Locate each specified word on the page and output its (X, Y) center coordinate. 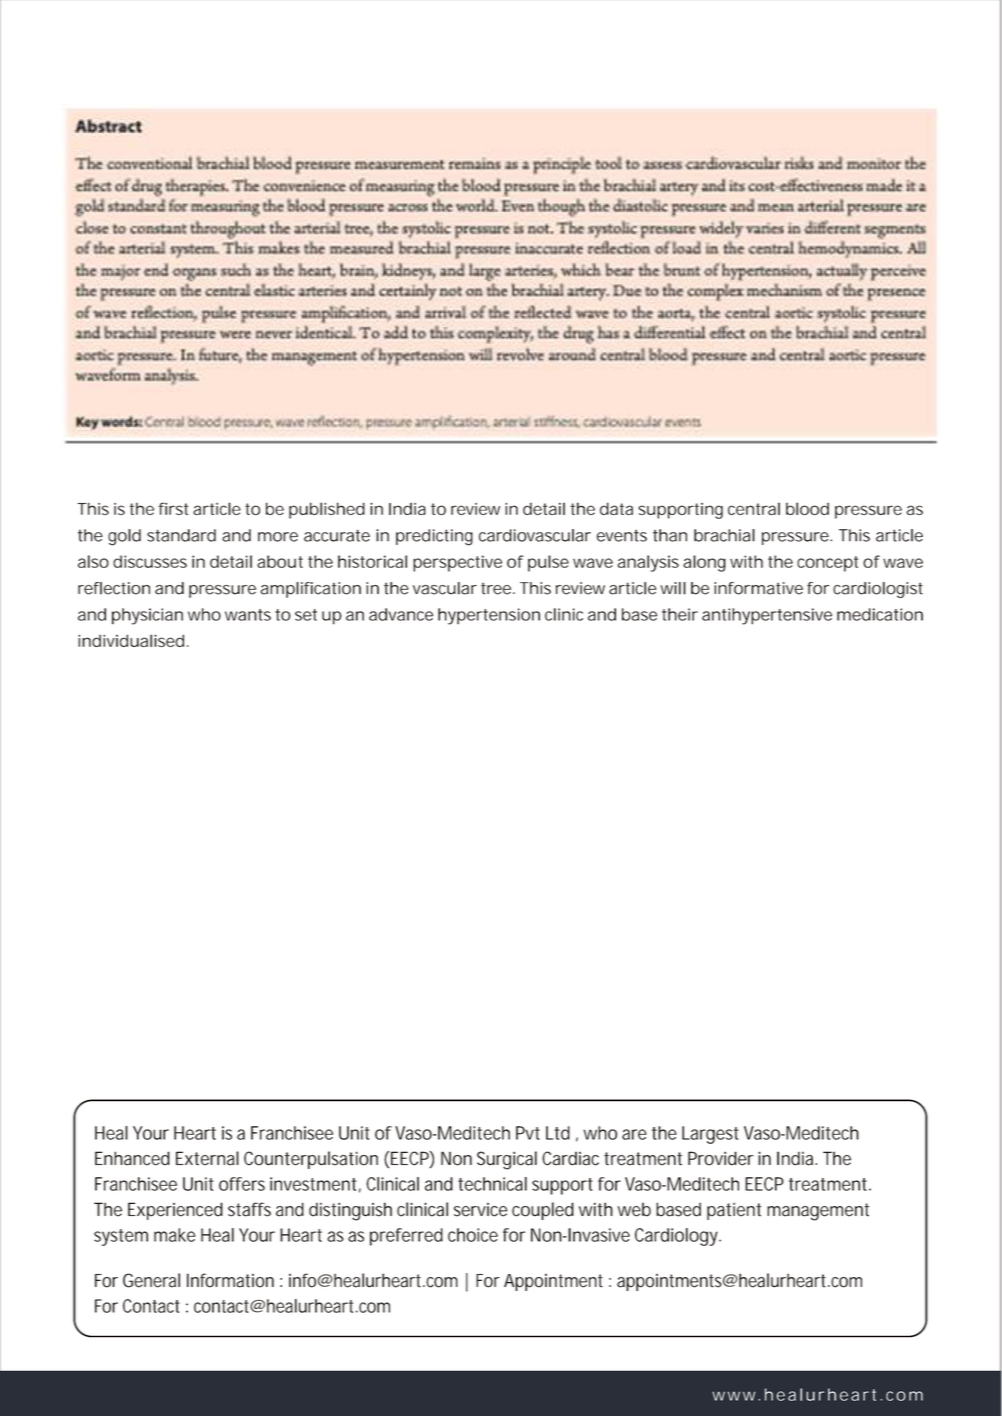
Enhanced (132, 1158)
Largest (710, 1135)
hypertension (489, 616)
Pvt (528, 1133)
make (174, 1235)
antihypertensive (767, 616)
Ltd (558, 1133)
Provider (720, 1158)
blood (807, 508)
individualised (131, 640)
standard (181, 535)
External (207, 1158)
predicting (434, 537)
